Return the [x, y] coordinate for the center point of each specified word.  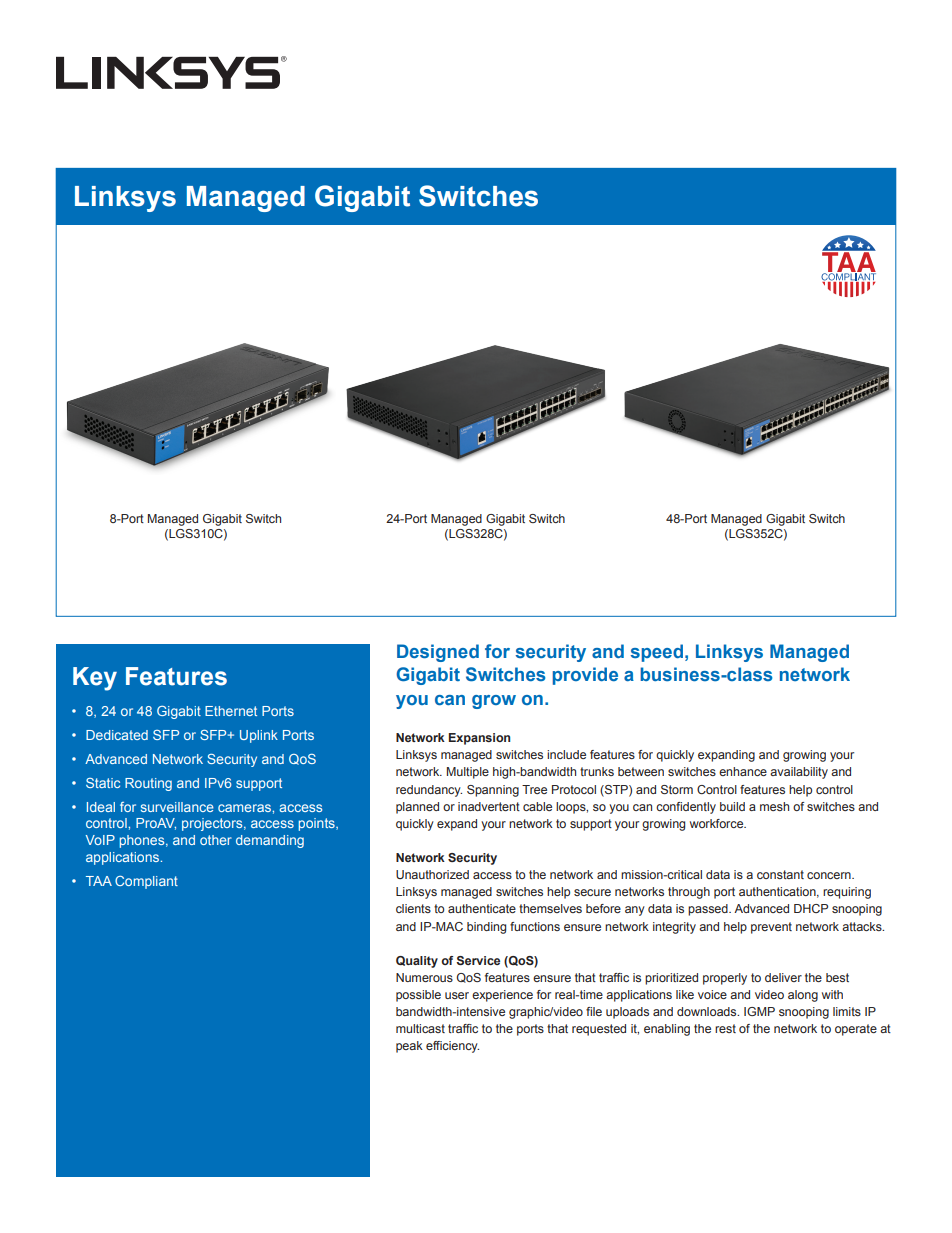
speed [656, 653]
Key [95, 679]
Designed [438, 653]
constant [780, 874]
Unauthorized [432, 874]
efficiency [452, 1047]
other [216, 840]
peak [409, 1047]
